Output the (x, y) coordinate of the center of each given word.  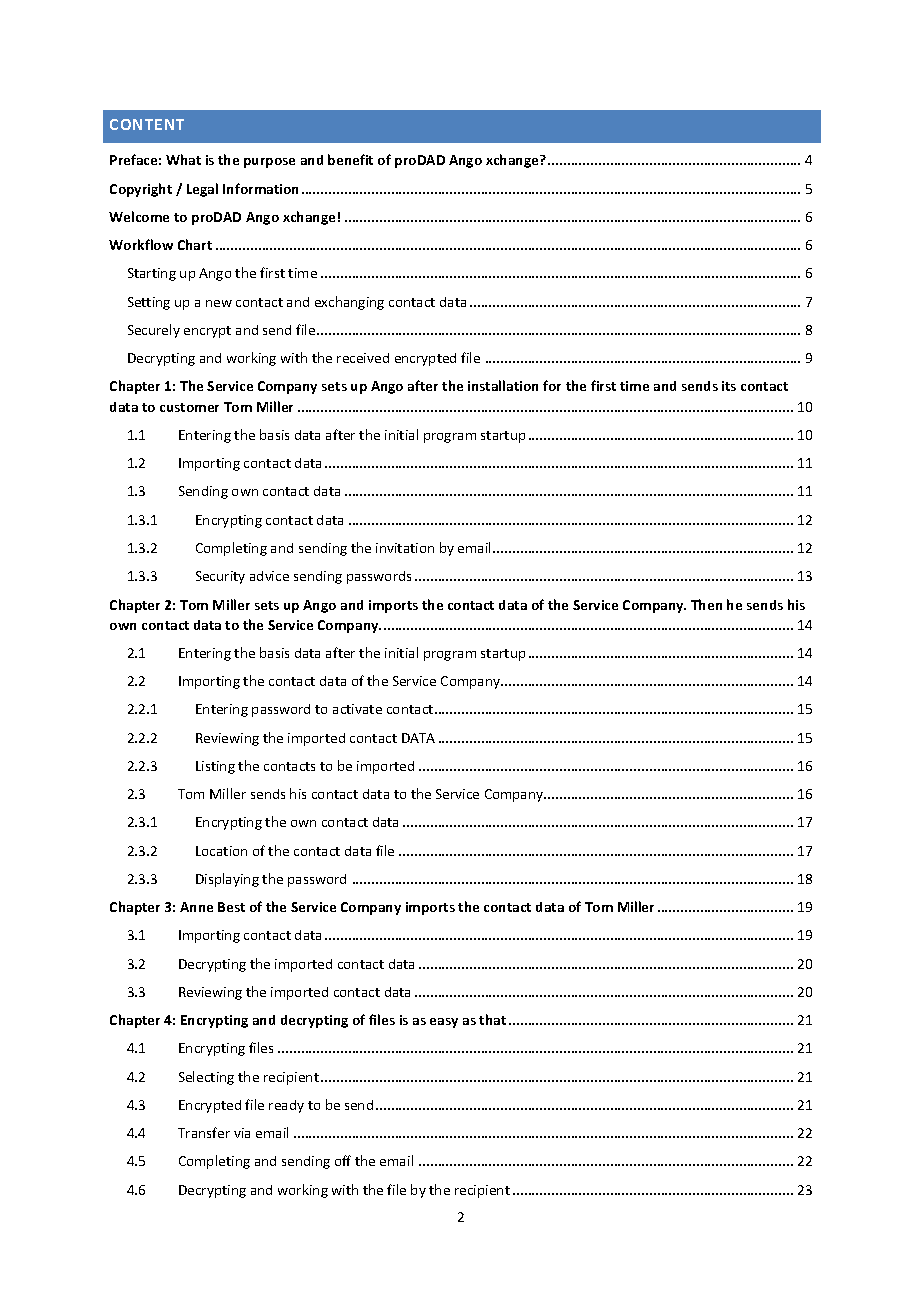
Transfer (204, 1132)
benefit (350, 159)
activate (357, 709)
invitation (405, 548)
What (183, 159)
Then (706, 604)
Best (231, 907)
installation (503, 385)
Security (220, 577)
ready (286, 1106)
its (729, 386)
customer (189, 407)
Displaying (227, 880)
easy (444, 1023)
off (343, 1160)
